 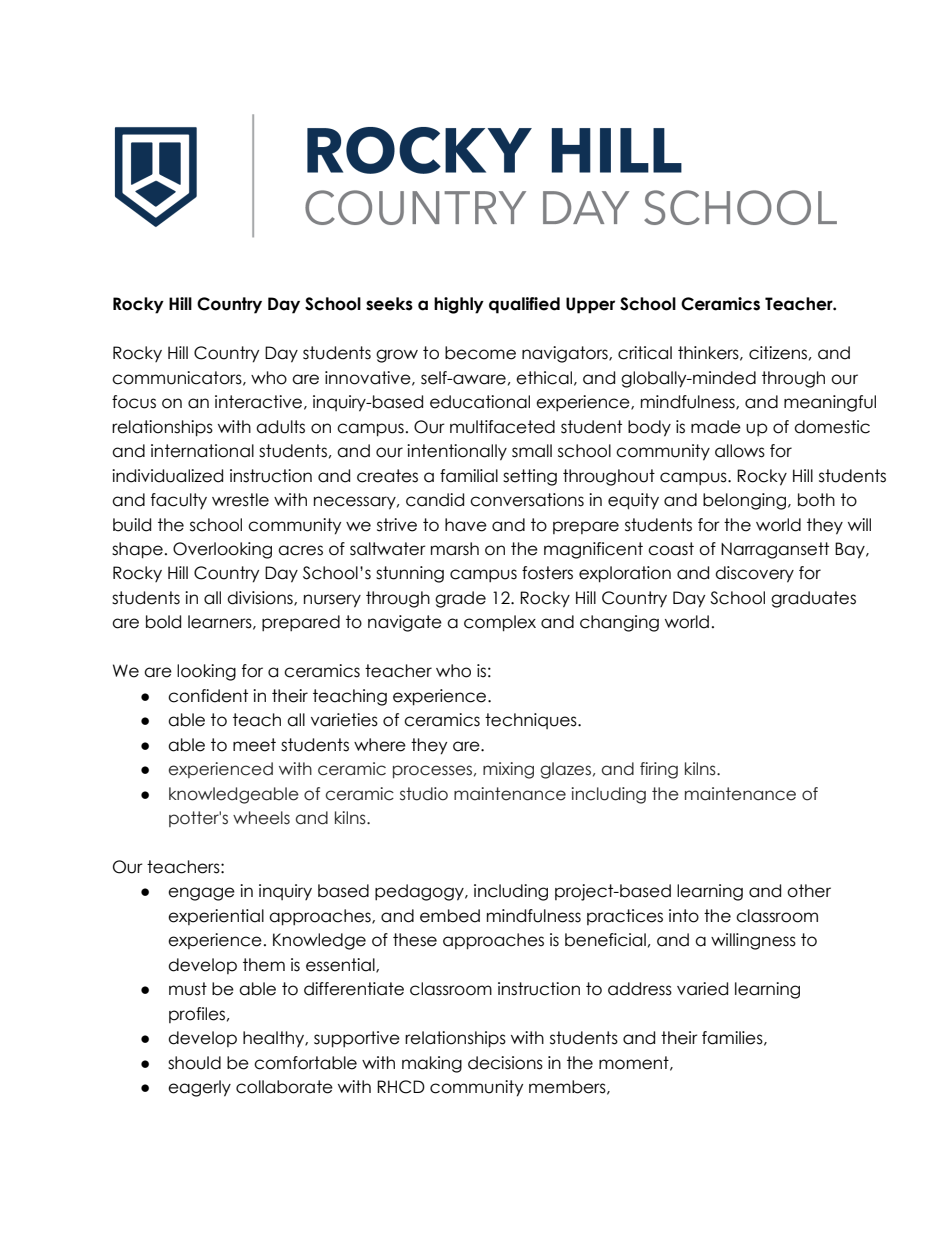 What do you see at coordinates (744, 501) in the screenshot?
I see `belonging` at bounding box center [744, 501].
